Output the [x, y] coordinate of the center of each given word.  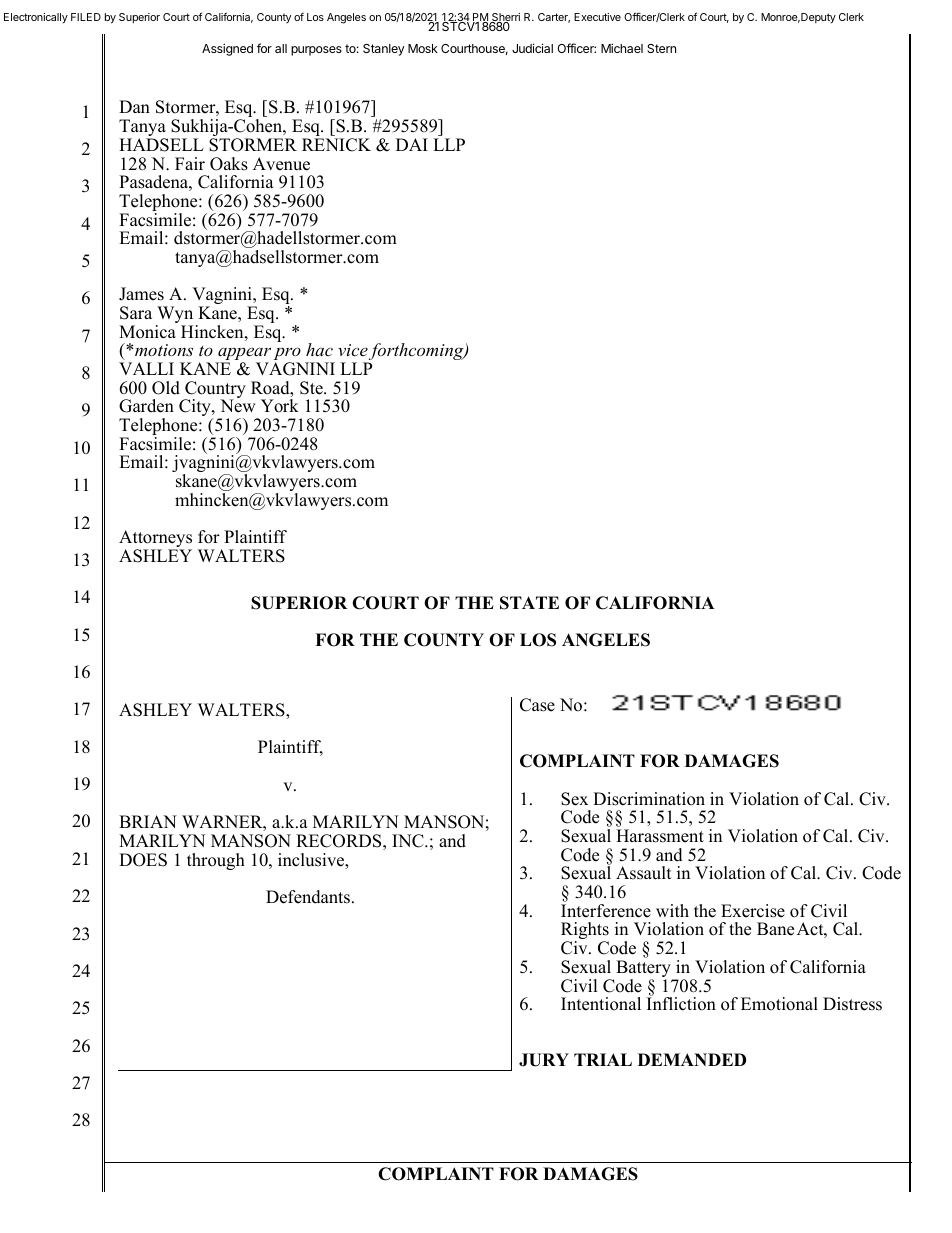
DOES [143, 860]
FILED [86, 17]
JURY [544, 1060]
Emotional [779, 1004]
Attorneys [155, 540]
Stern [661, 48]
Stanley [384, 50]
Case [537, 705]
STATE [529, 603]
